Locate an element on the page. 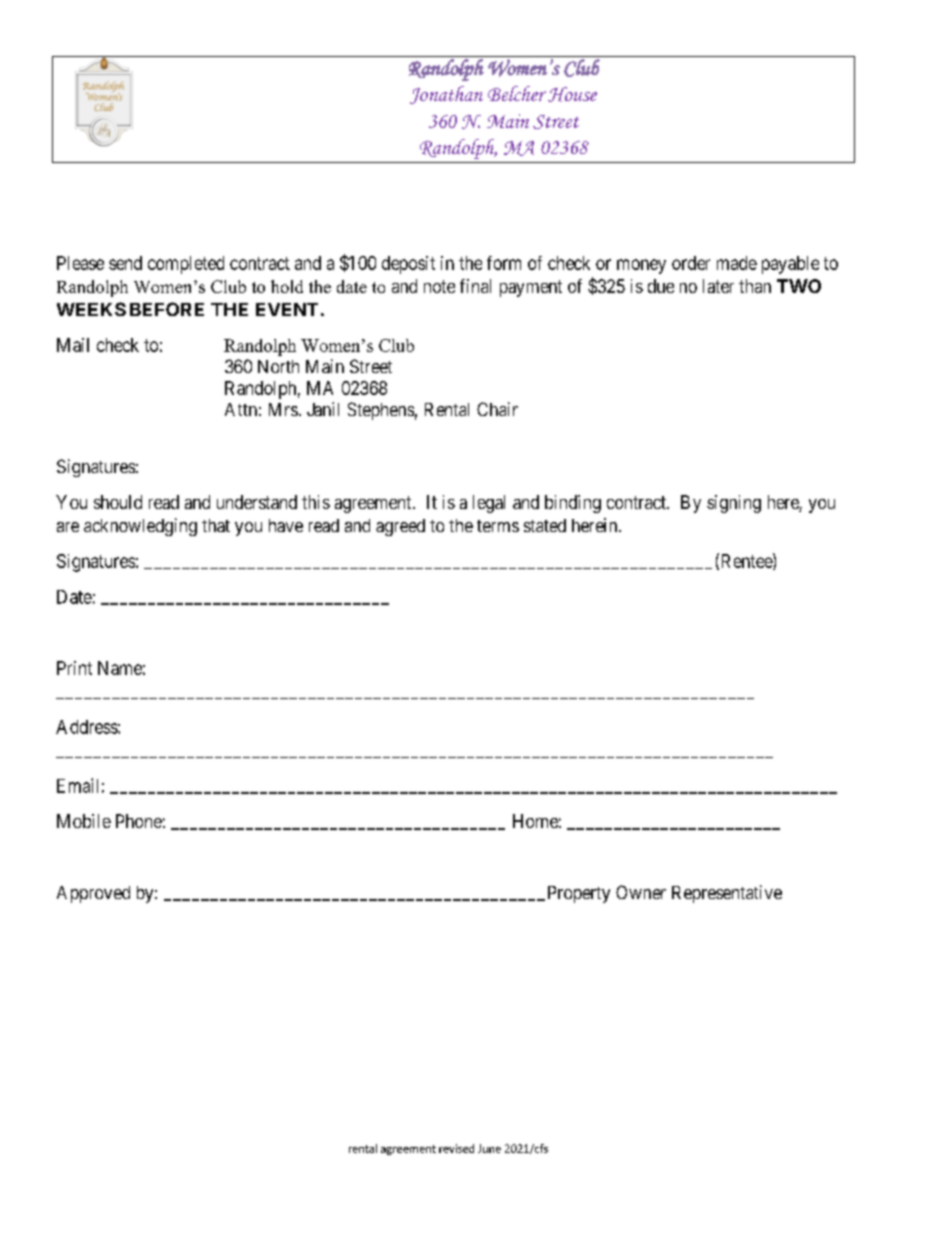 This image has width=952, height=1233. June is located at coordinates (489, 1148).
